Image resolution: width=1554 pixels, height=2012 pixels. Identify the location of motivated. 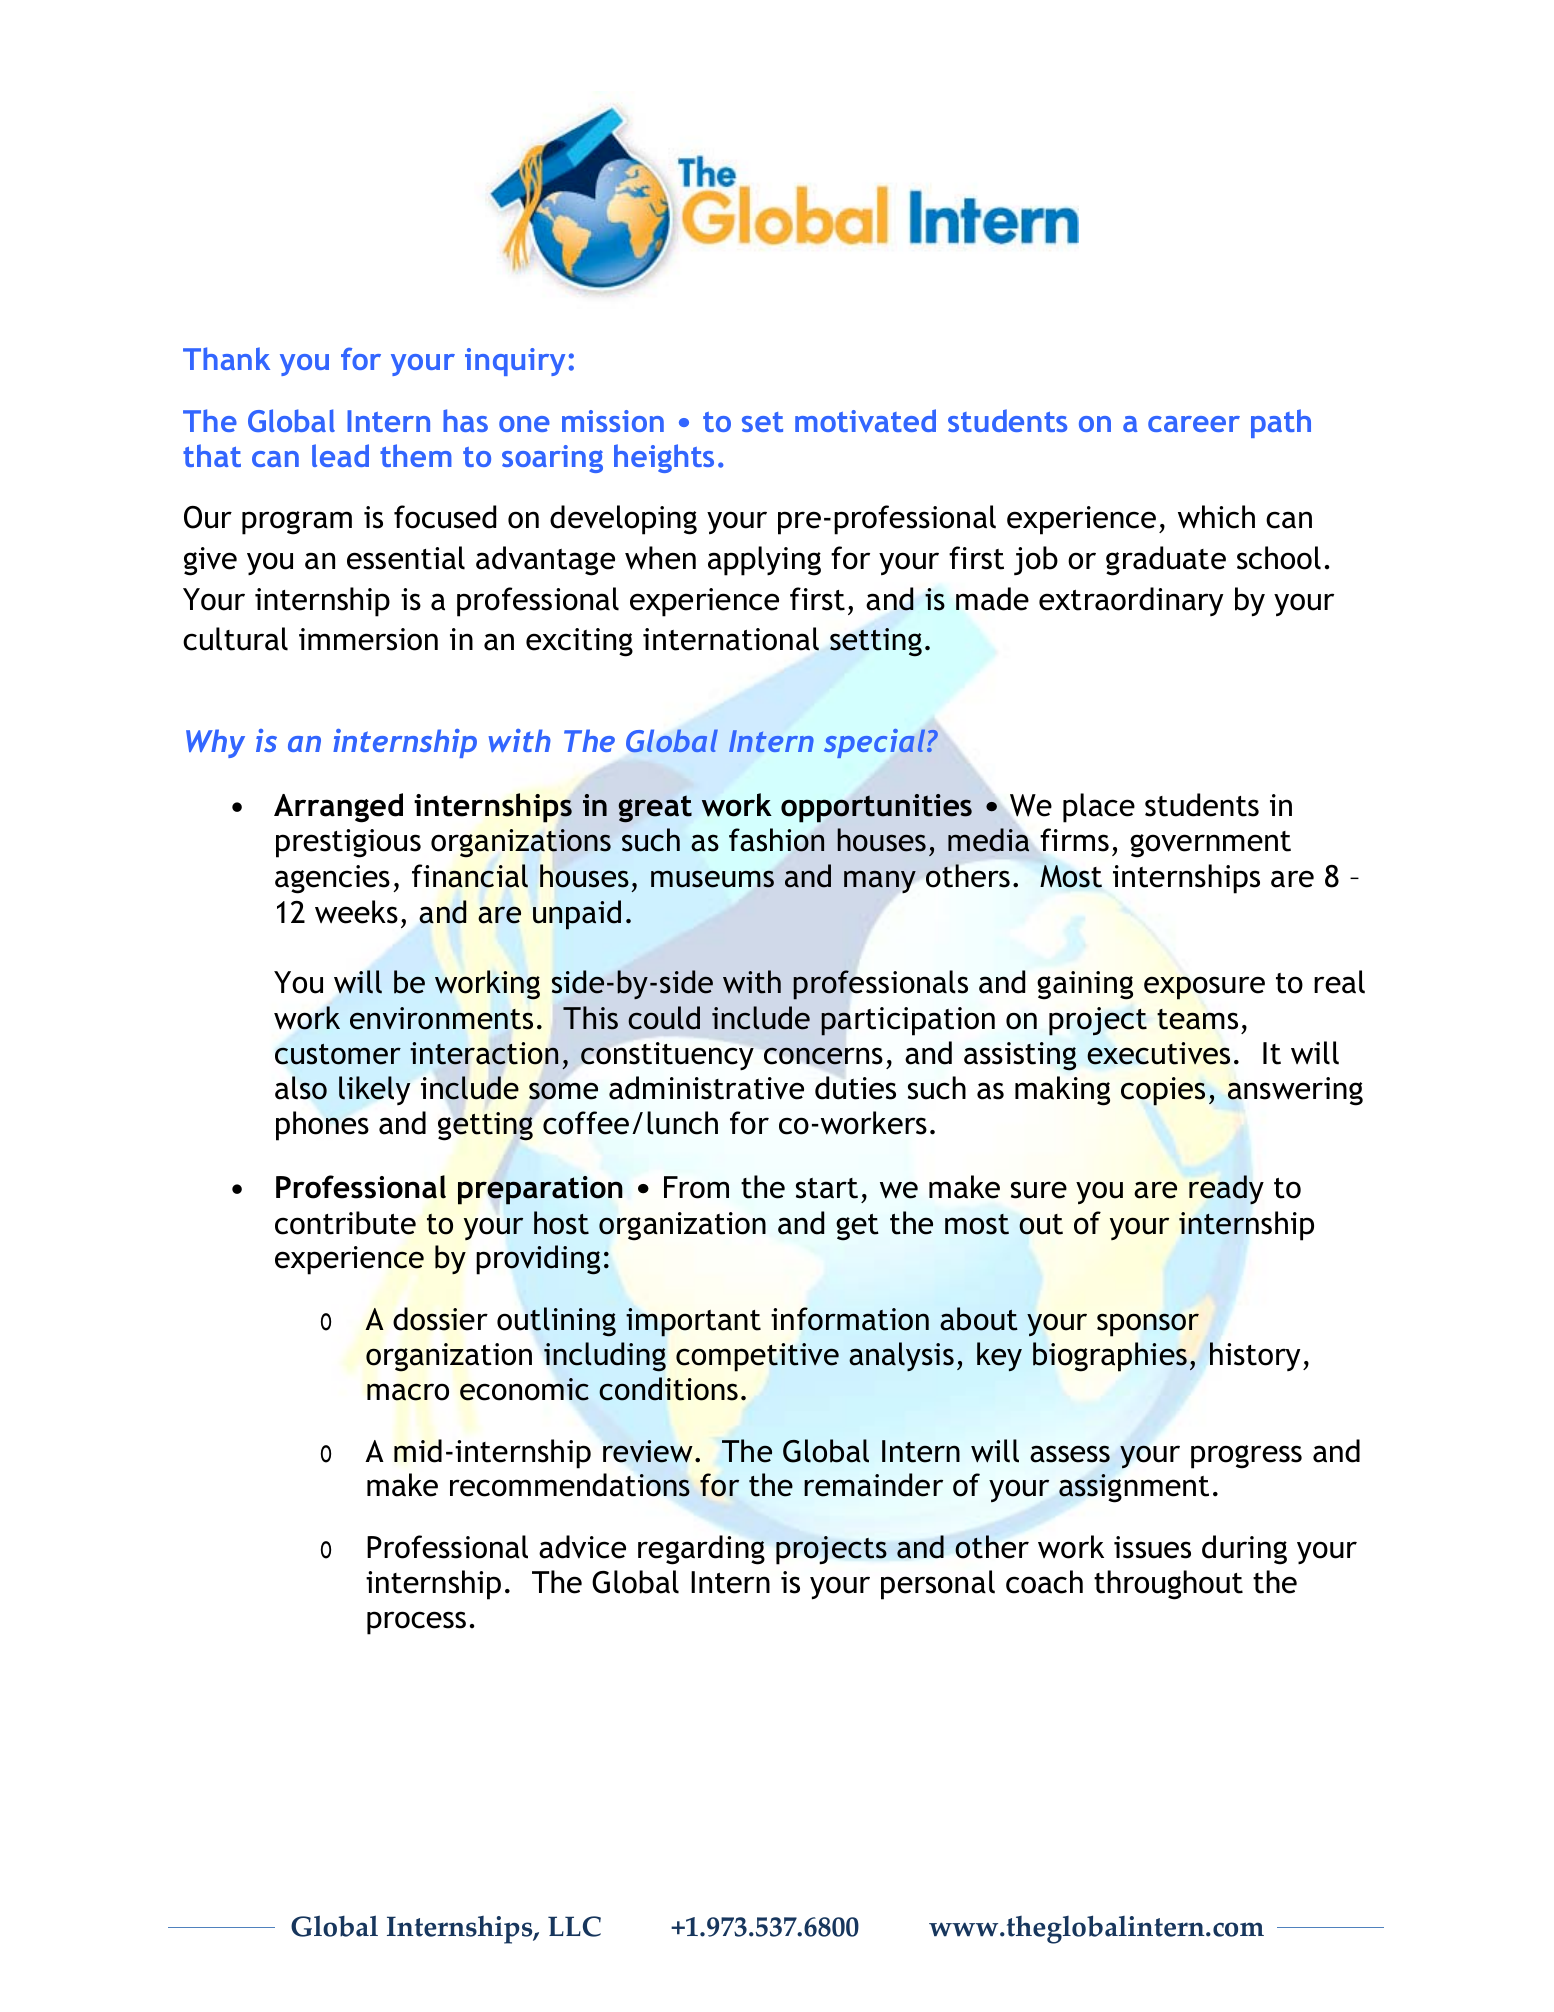
(865, 420).
